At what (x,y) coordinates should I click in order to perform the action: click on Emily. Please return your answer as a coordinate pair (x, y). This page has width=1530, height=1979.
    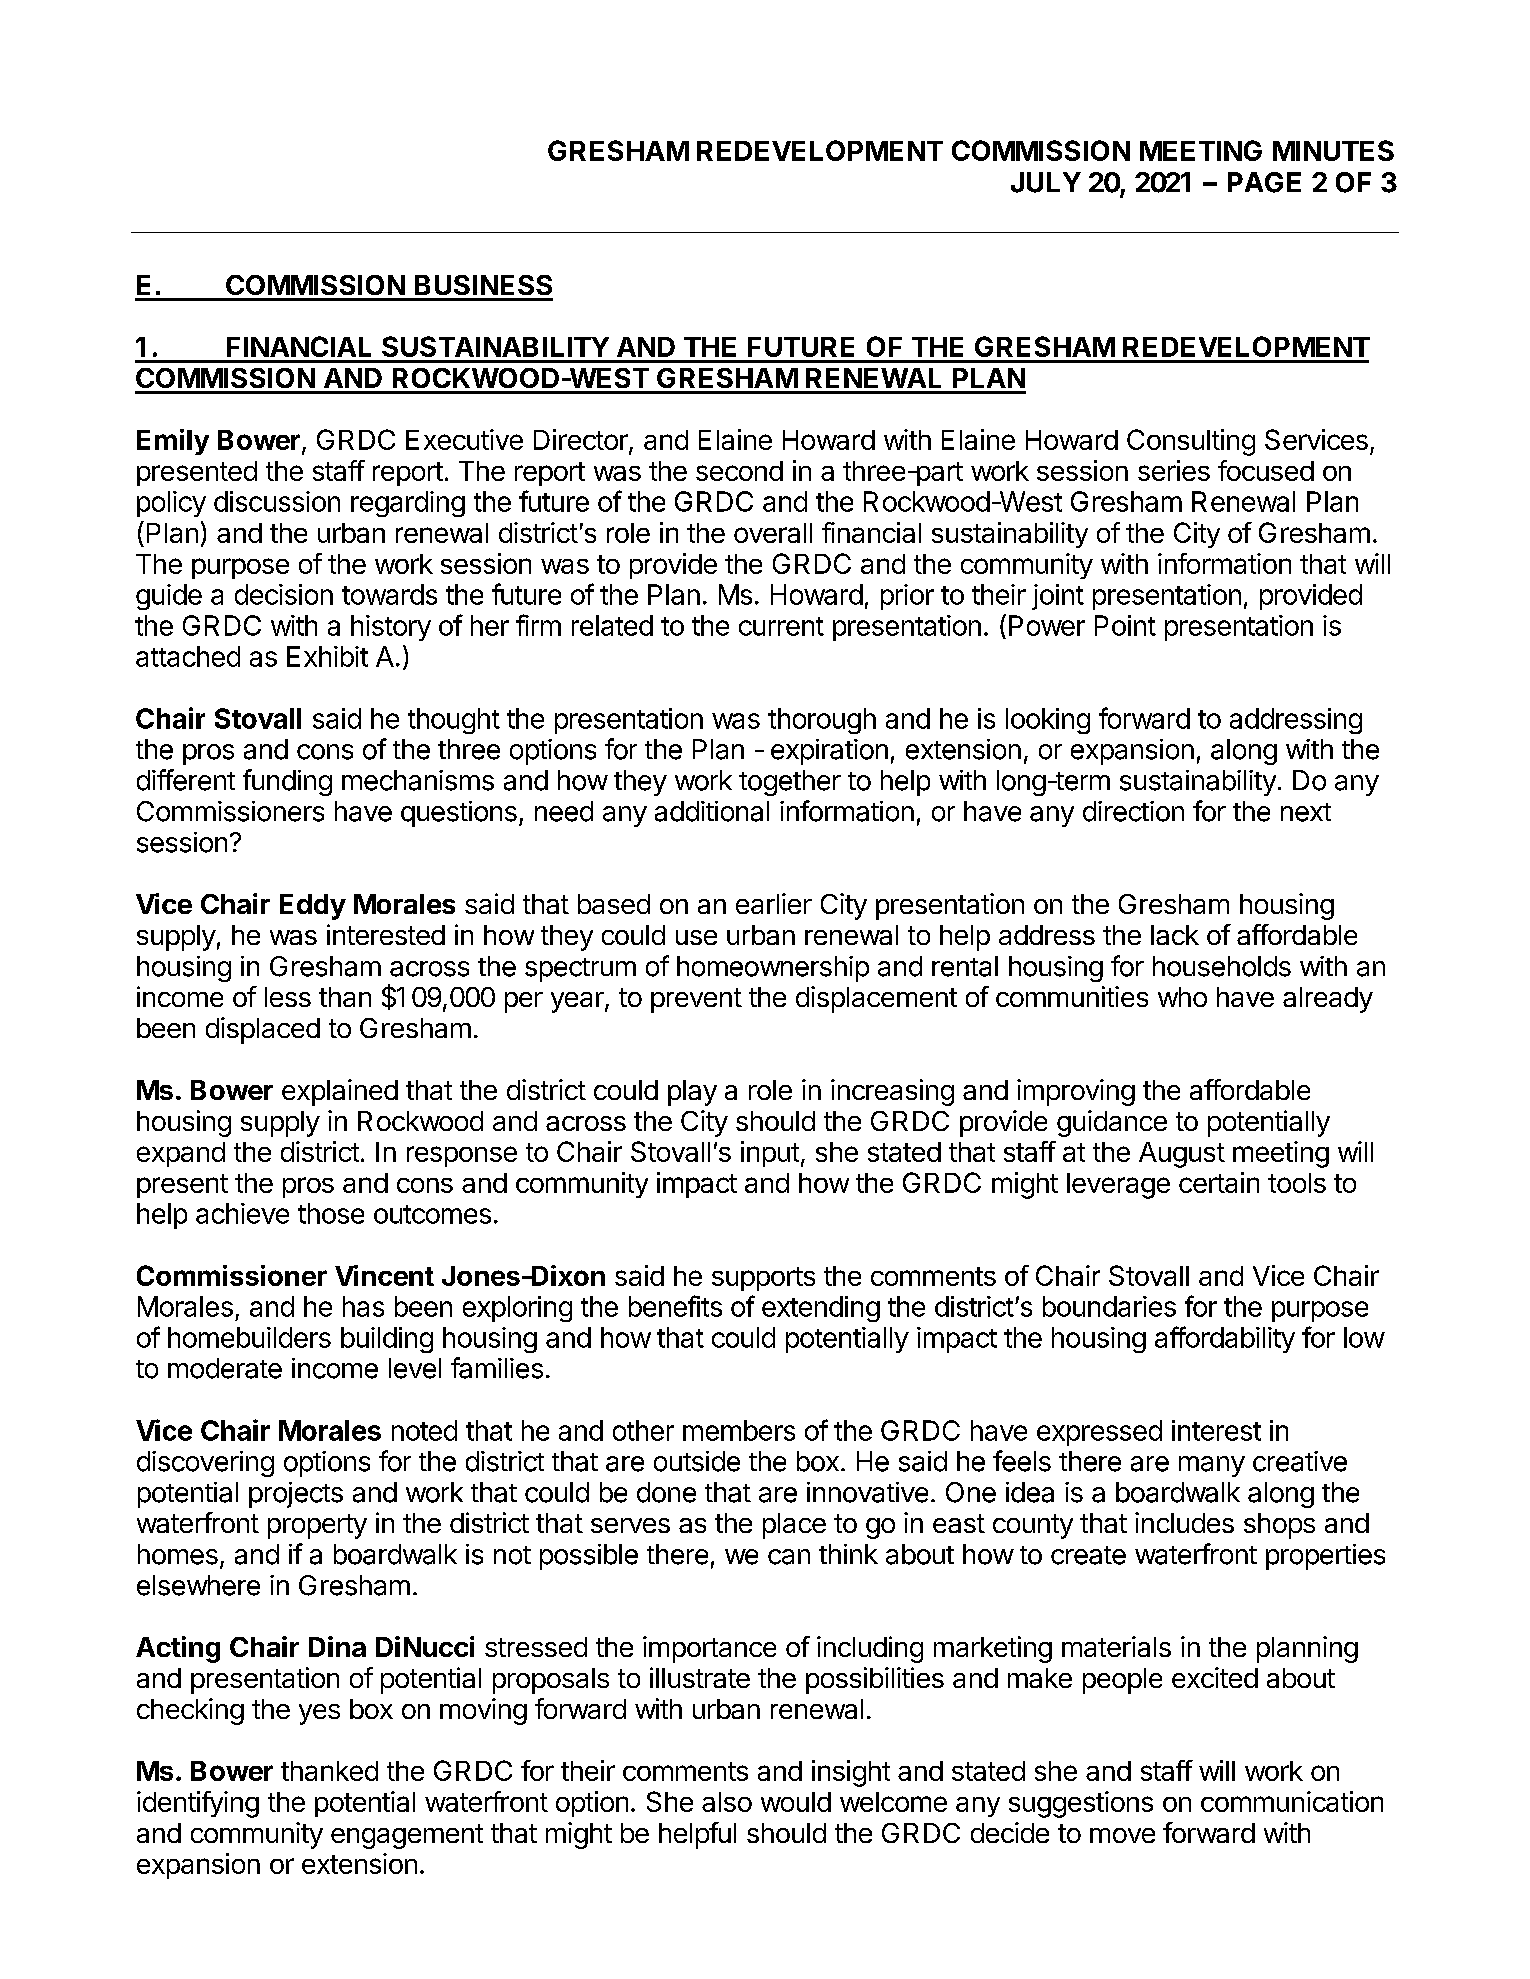
    Looking at the image, I should click on (173, 442).
